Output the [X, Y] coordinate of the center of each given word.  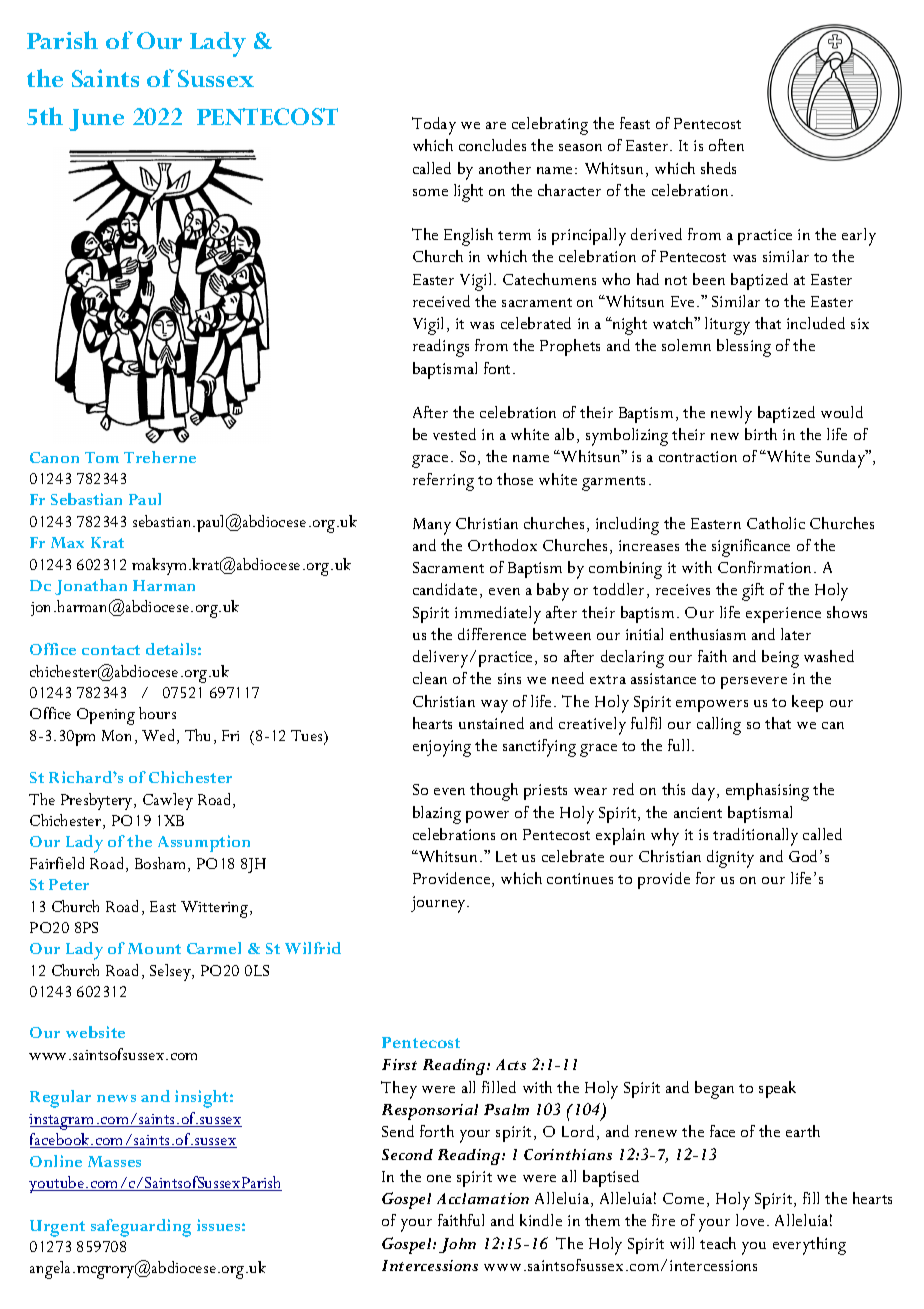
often [726, 145]
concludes [492, 145]
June [96, 120]
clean [430, 678]
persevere [754, 683]
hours [157, 713]
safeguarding [141, 1228]
